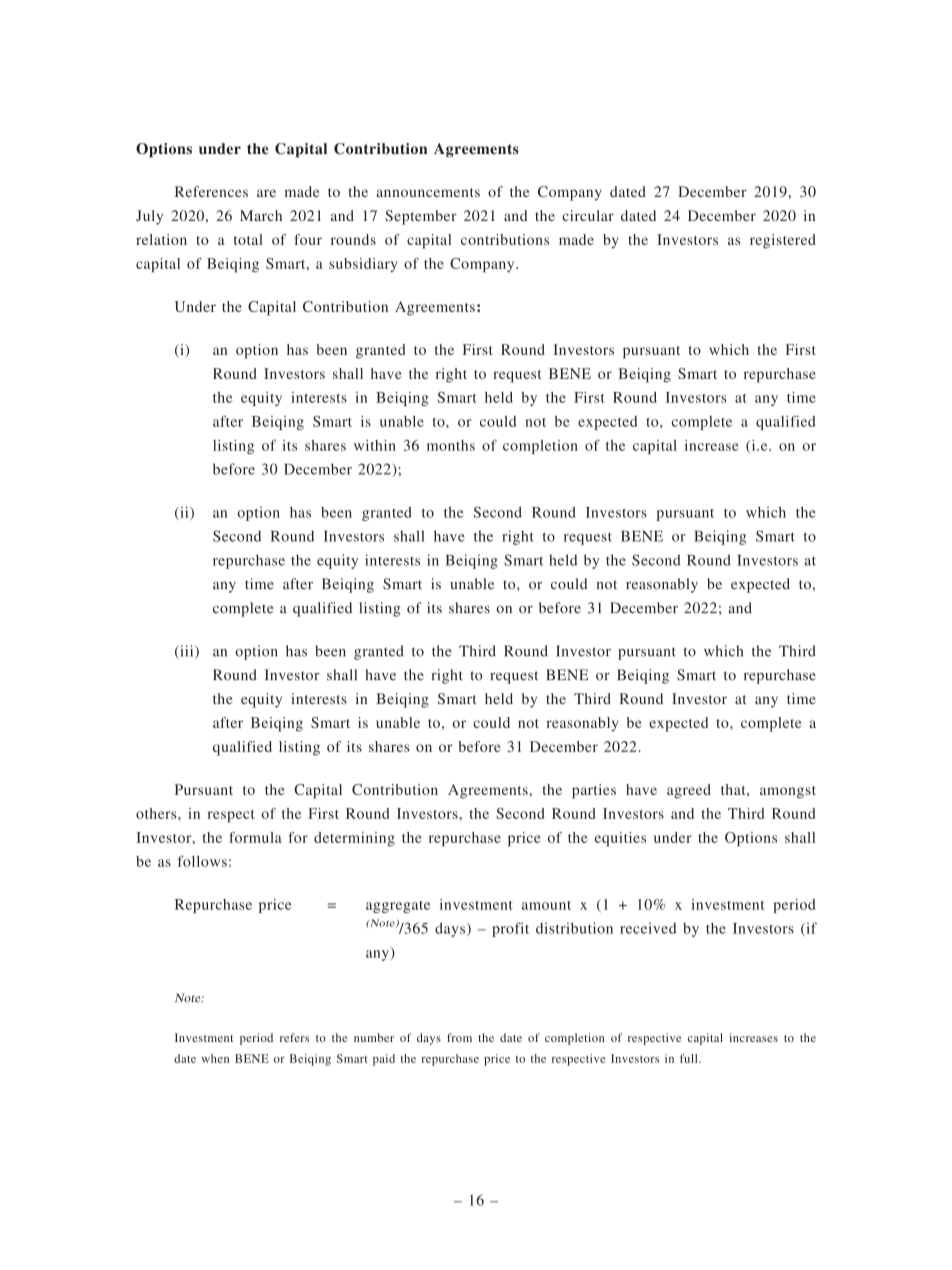 The image size is (952, 1270). Describe the element at coordinates (594, 791) in the screenshot. I see `parties` at that location.
